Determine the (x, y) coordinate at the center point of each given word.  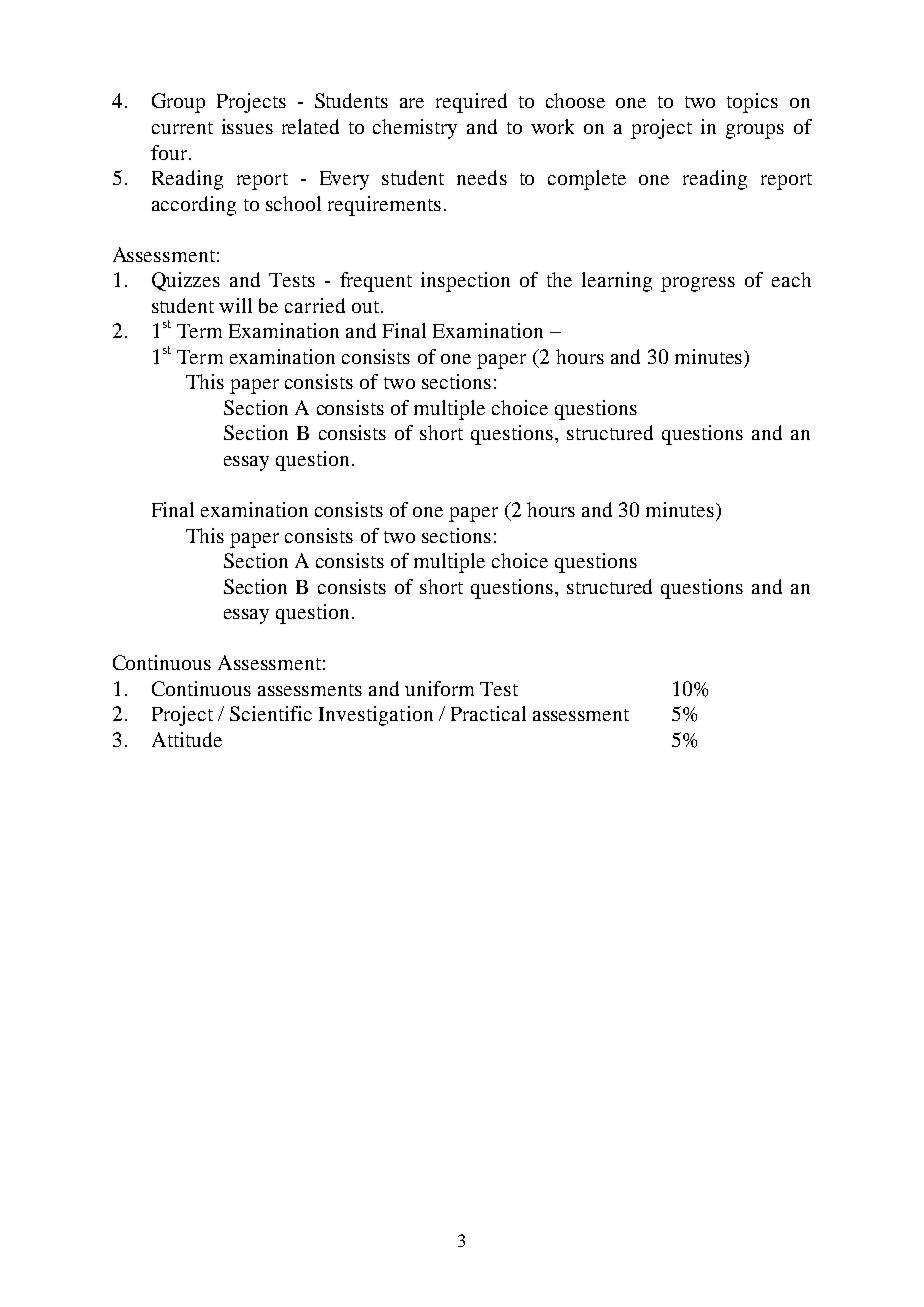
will (235, 305)
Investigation (376, 716)
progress (698, 284)
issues (247, 126)
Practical (488, 713)
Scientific (271, 713)
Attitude (187, 739)
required (471, 103)
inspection (465, 282)
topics (752, 103)
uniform (439, 688)
